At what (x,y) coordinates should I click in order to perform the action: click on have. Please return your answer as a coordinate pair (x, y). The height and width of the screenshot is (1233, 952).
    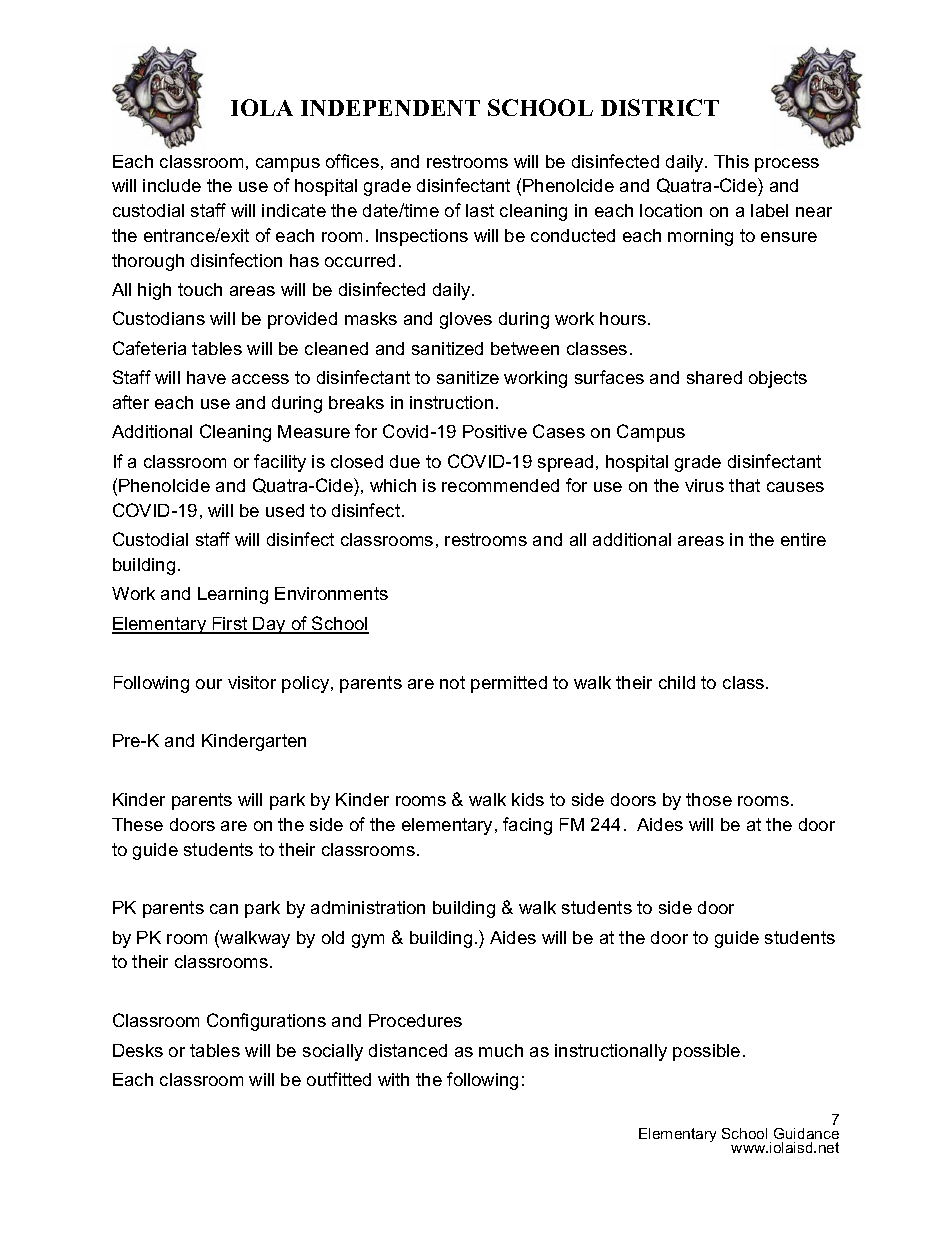
    Looking at the image, I should click on (206, 377).
